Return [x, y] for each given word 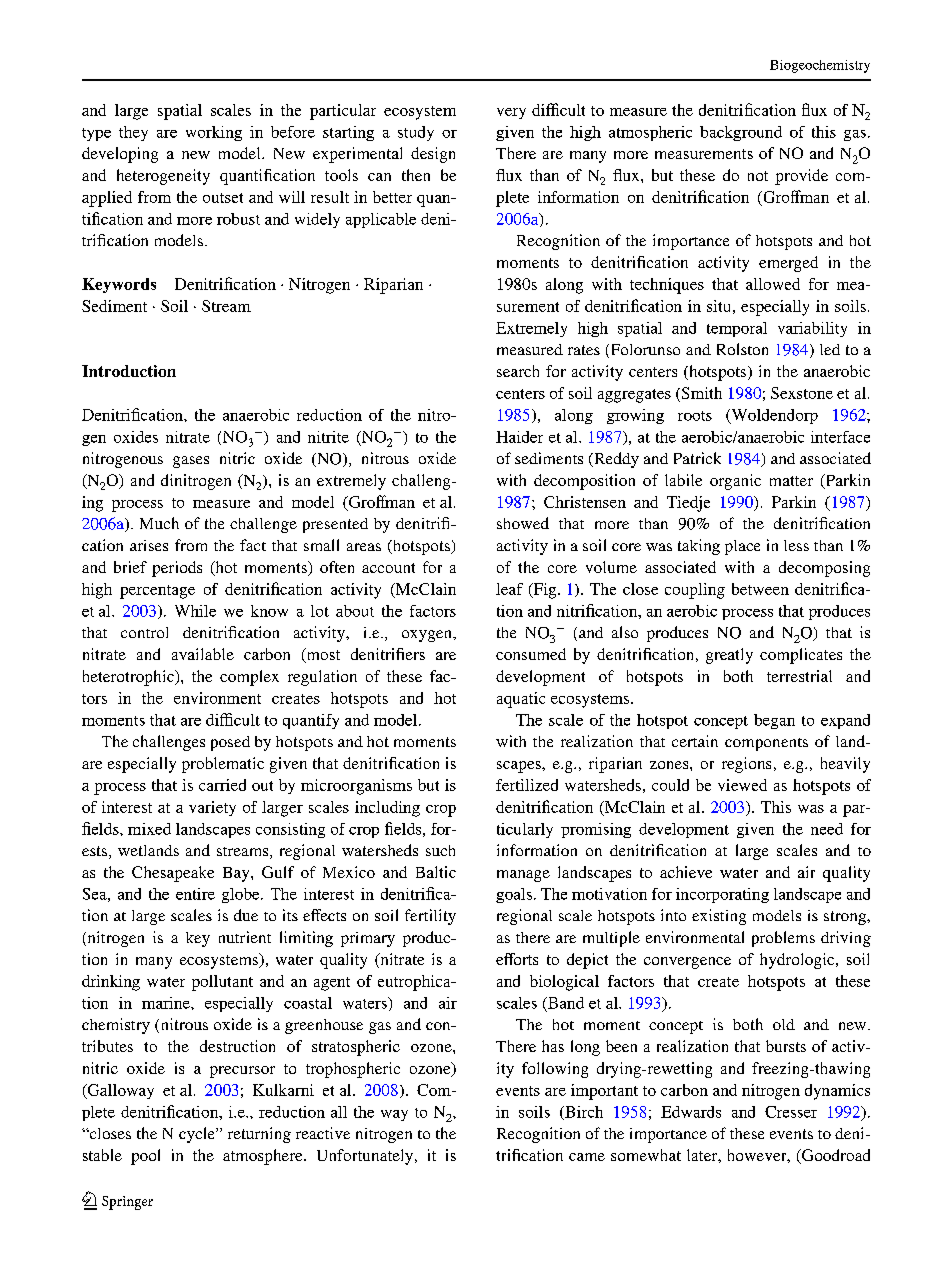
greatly [729, 656]
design [433, 155]
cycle [198, 1135]
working [214, 133]
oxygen [428, 636]
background [741, 133]
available [203, 654]
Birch [583, 1113]
